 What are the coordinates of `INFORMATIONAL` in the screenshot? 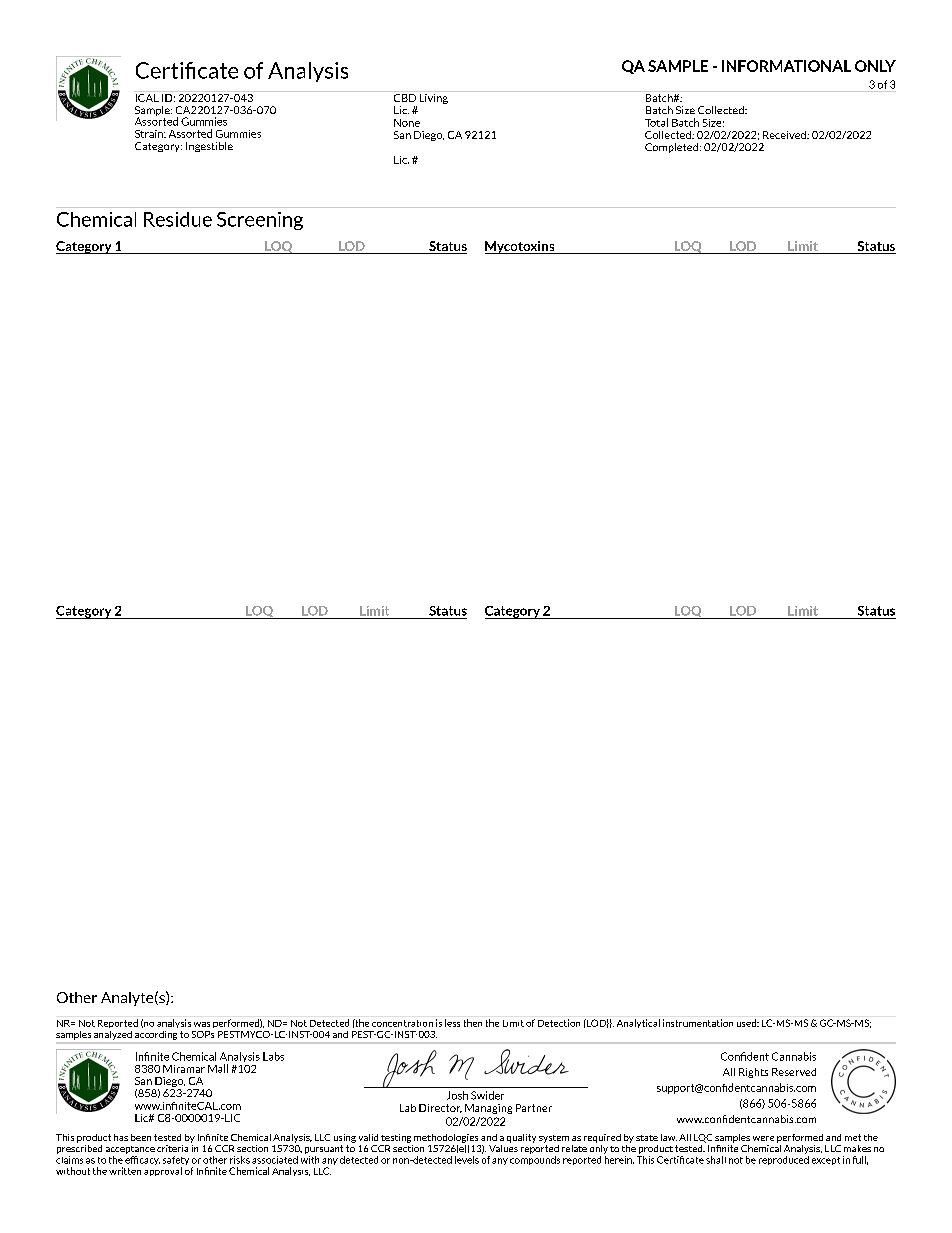 It's located at (786, 66).
